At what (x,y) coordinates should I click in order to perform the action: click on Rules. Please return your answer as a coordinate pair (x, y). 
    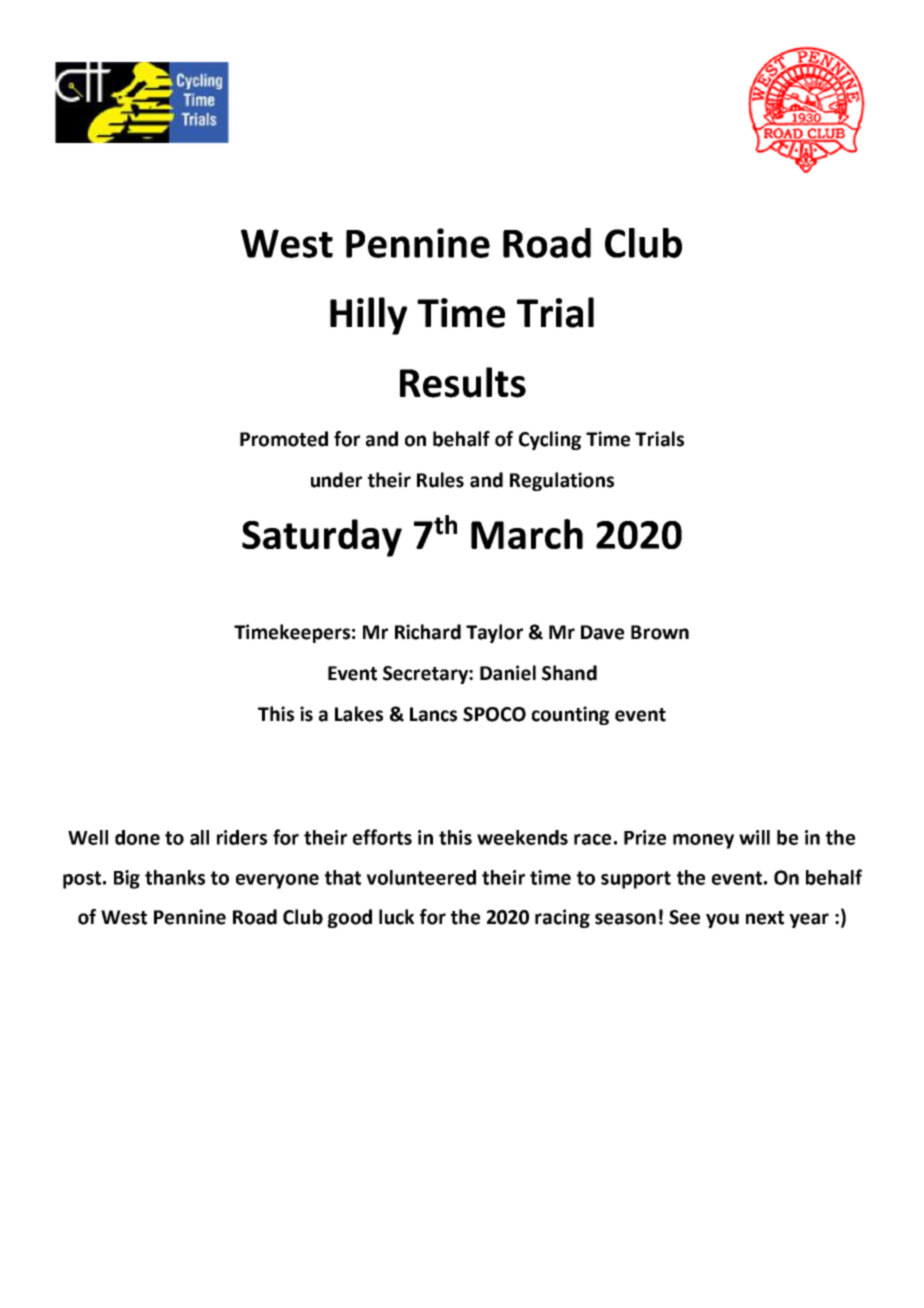
    Looking at the image, I should click on (440, 480).
